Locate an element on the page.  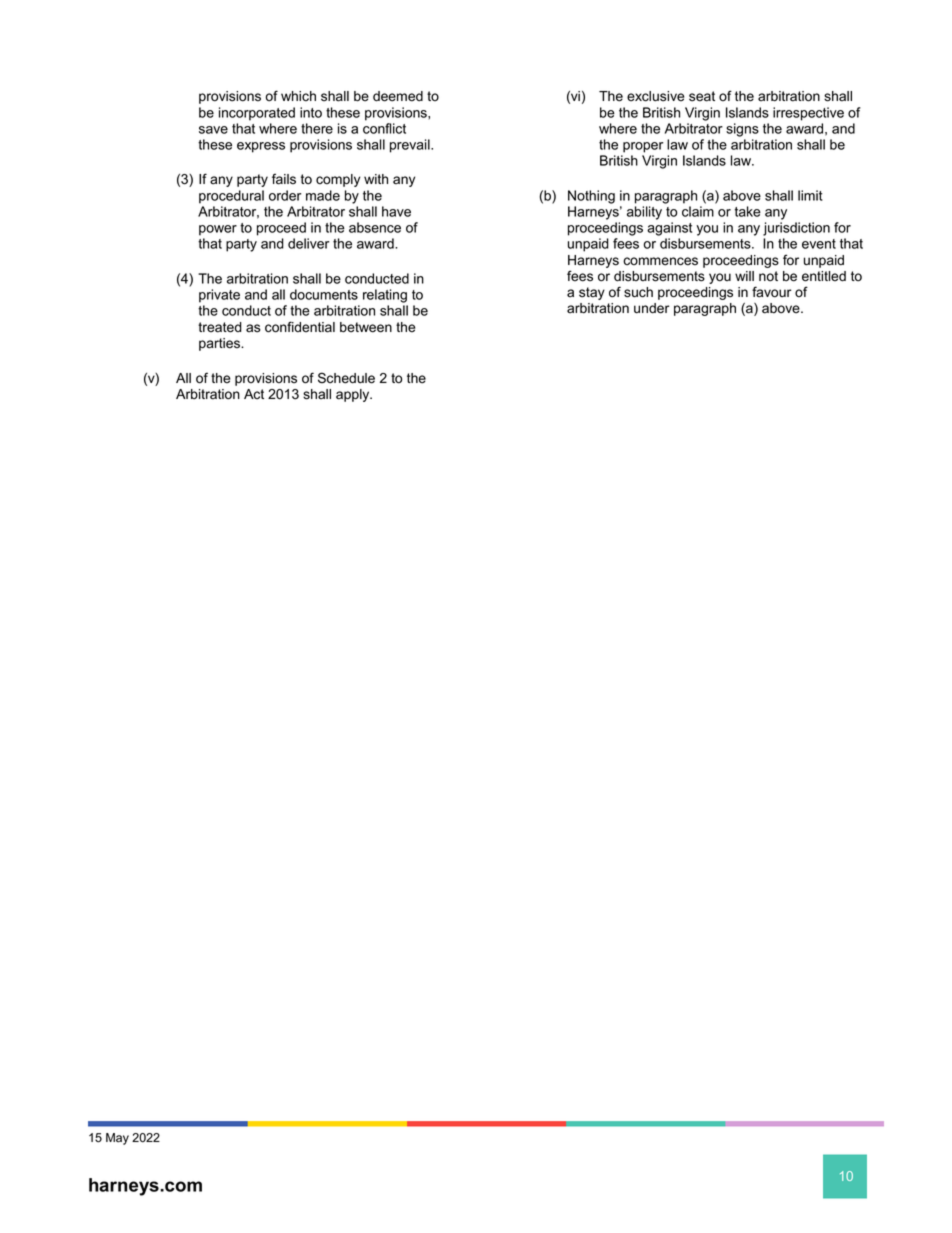
favour is located at coordinates (772, 292).
